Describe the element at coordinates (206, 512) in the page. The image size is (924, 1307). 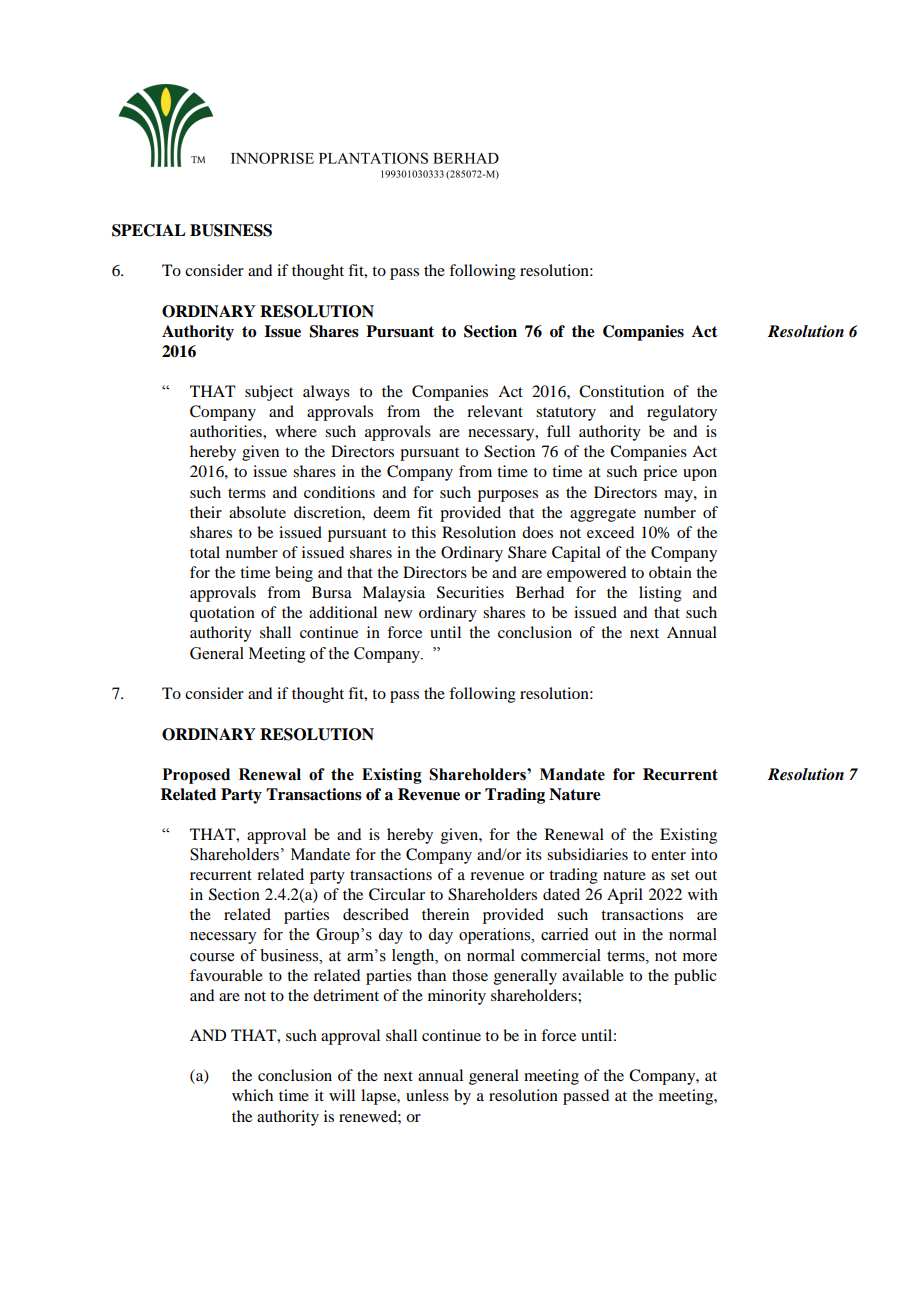
I see `their` at that location.
